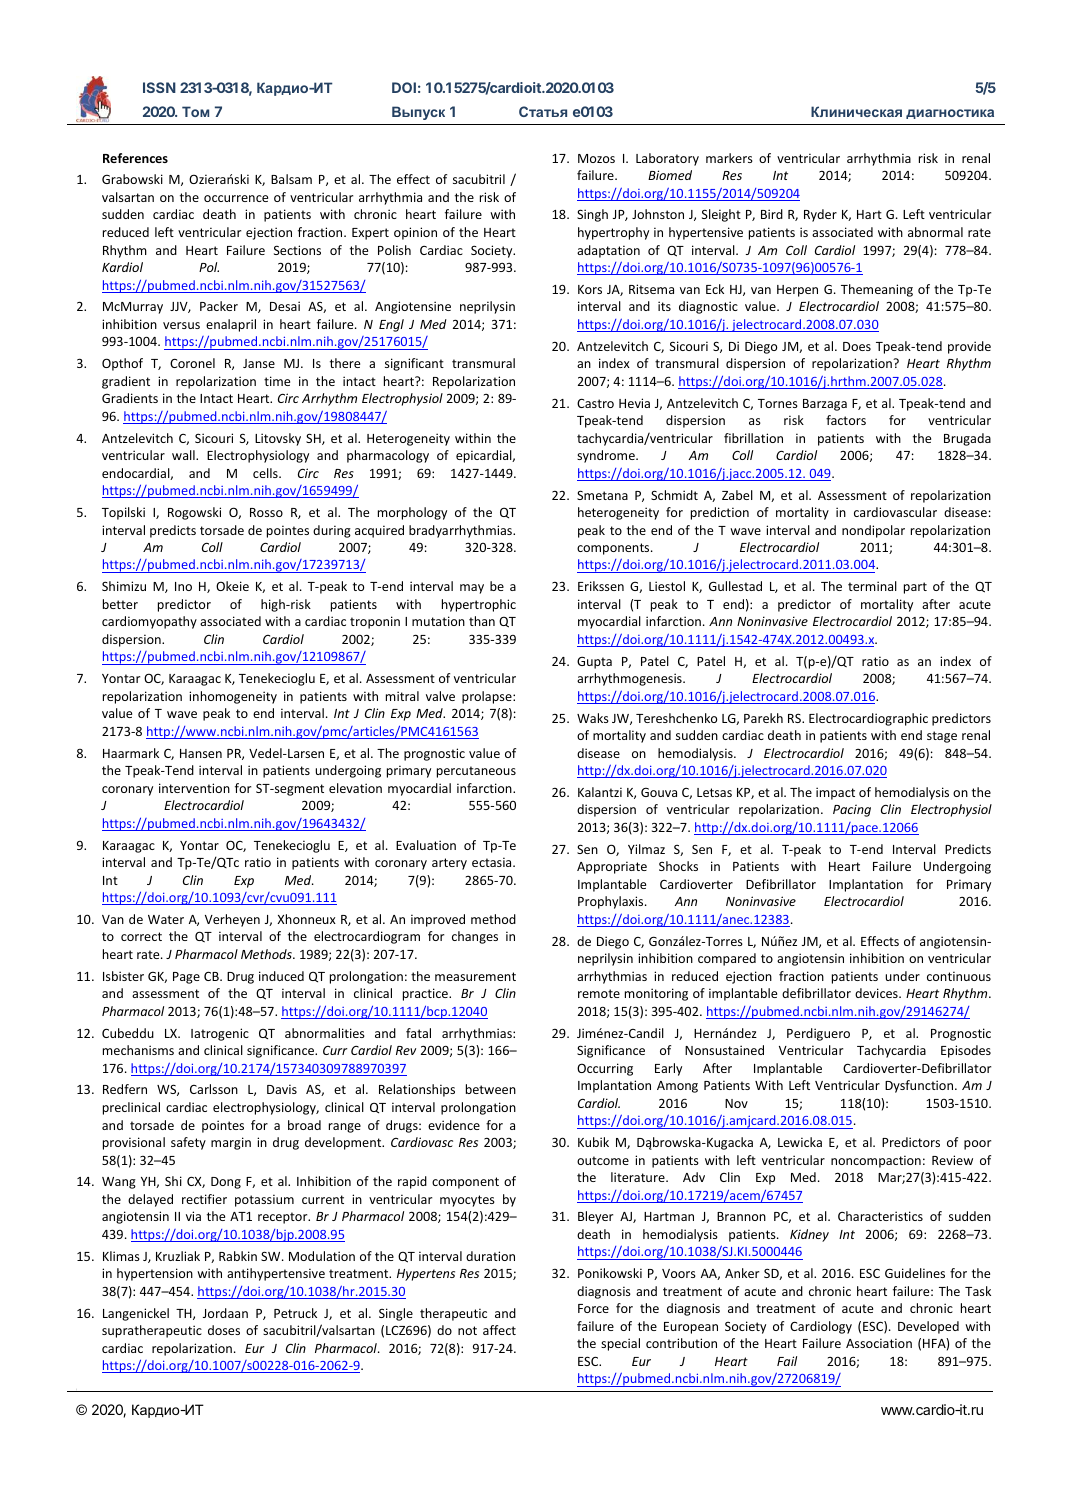 The image size is (1068, 1510). I want to click on Castro, so click(595, 403).
